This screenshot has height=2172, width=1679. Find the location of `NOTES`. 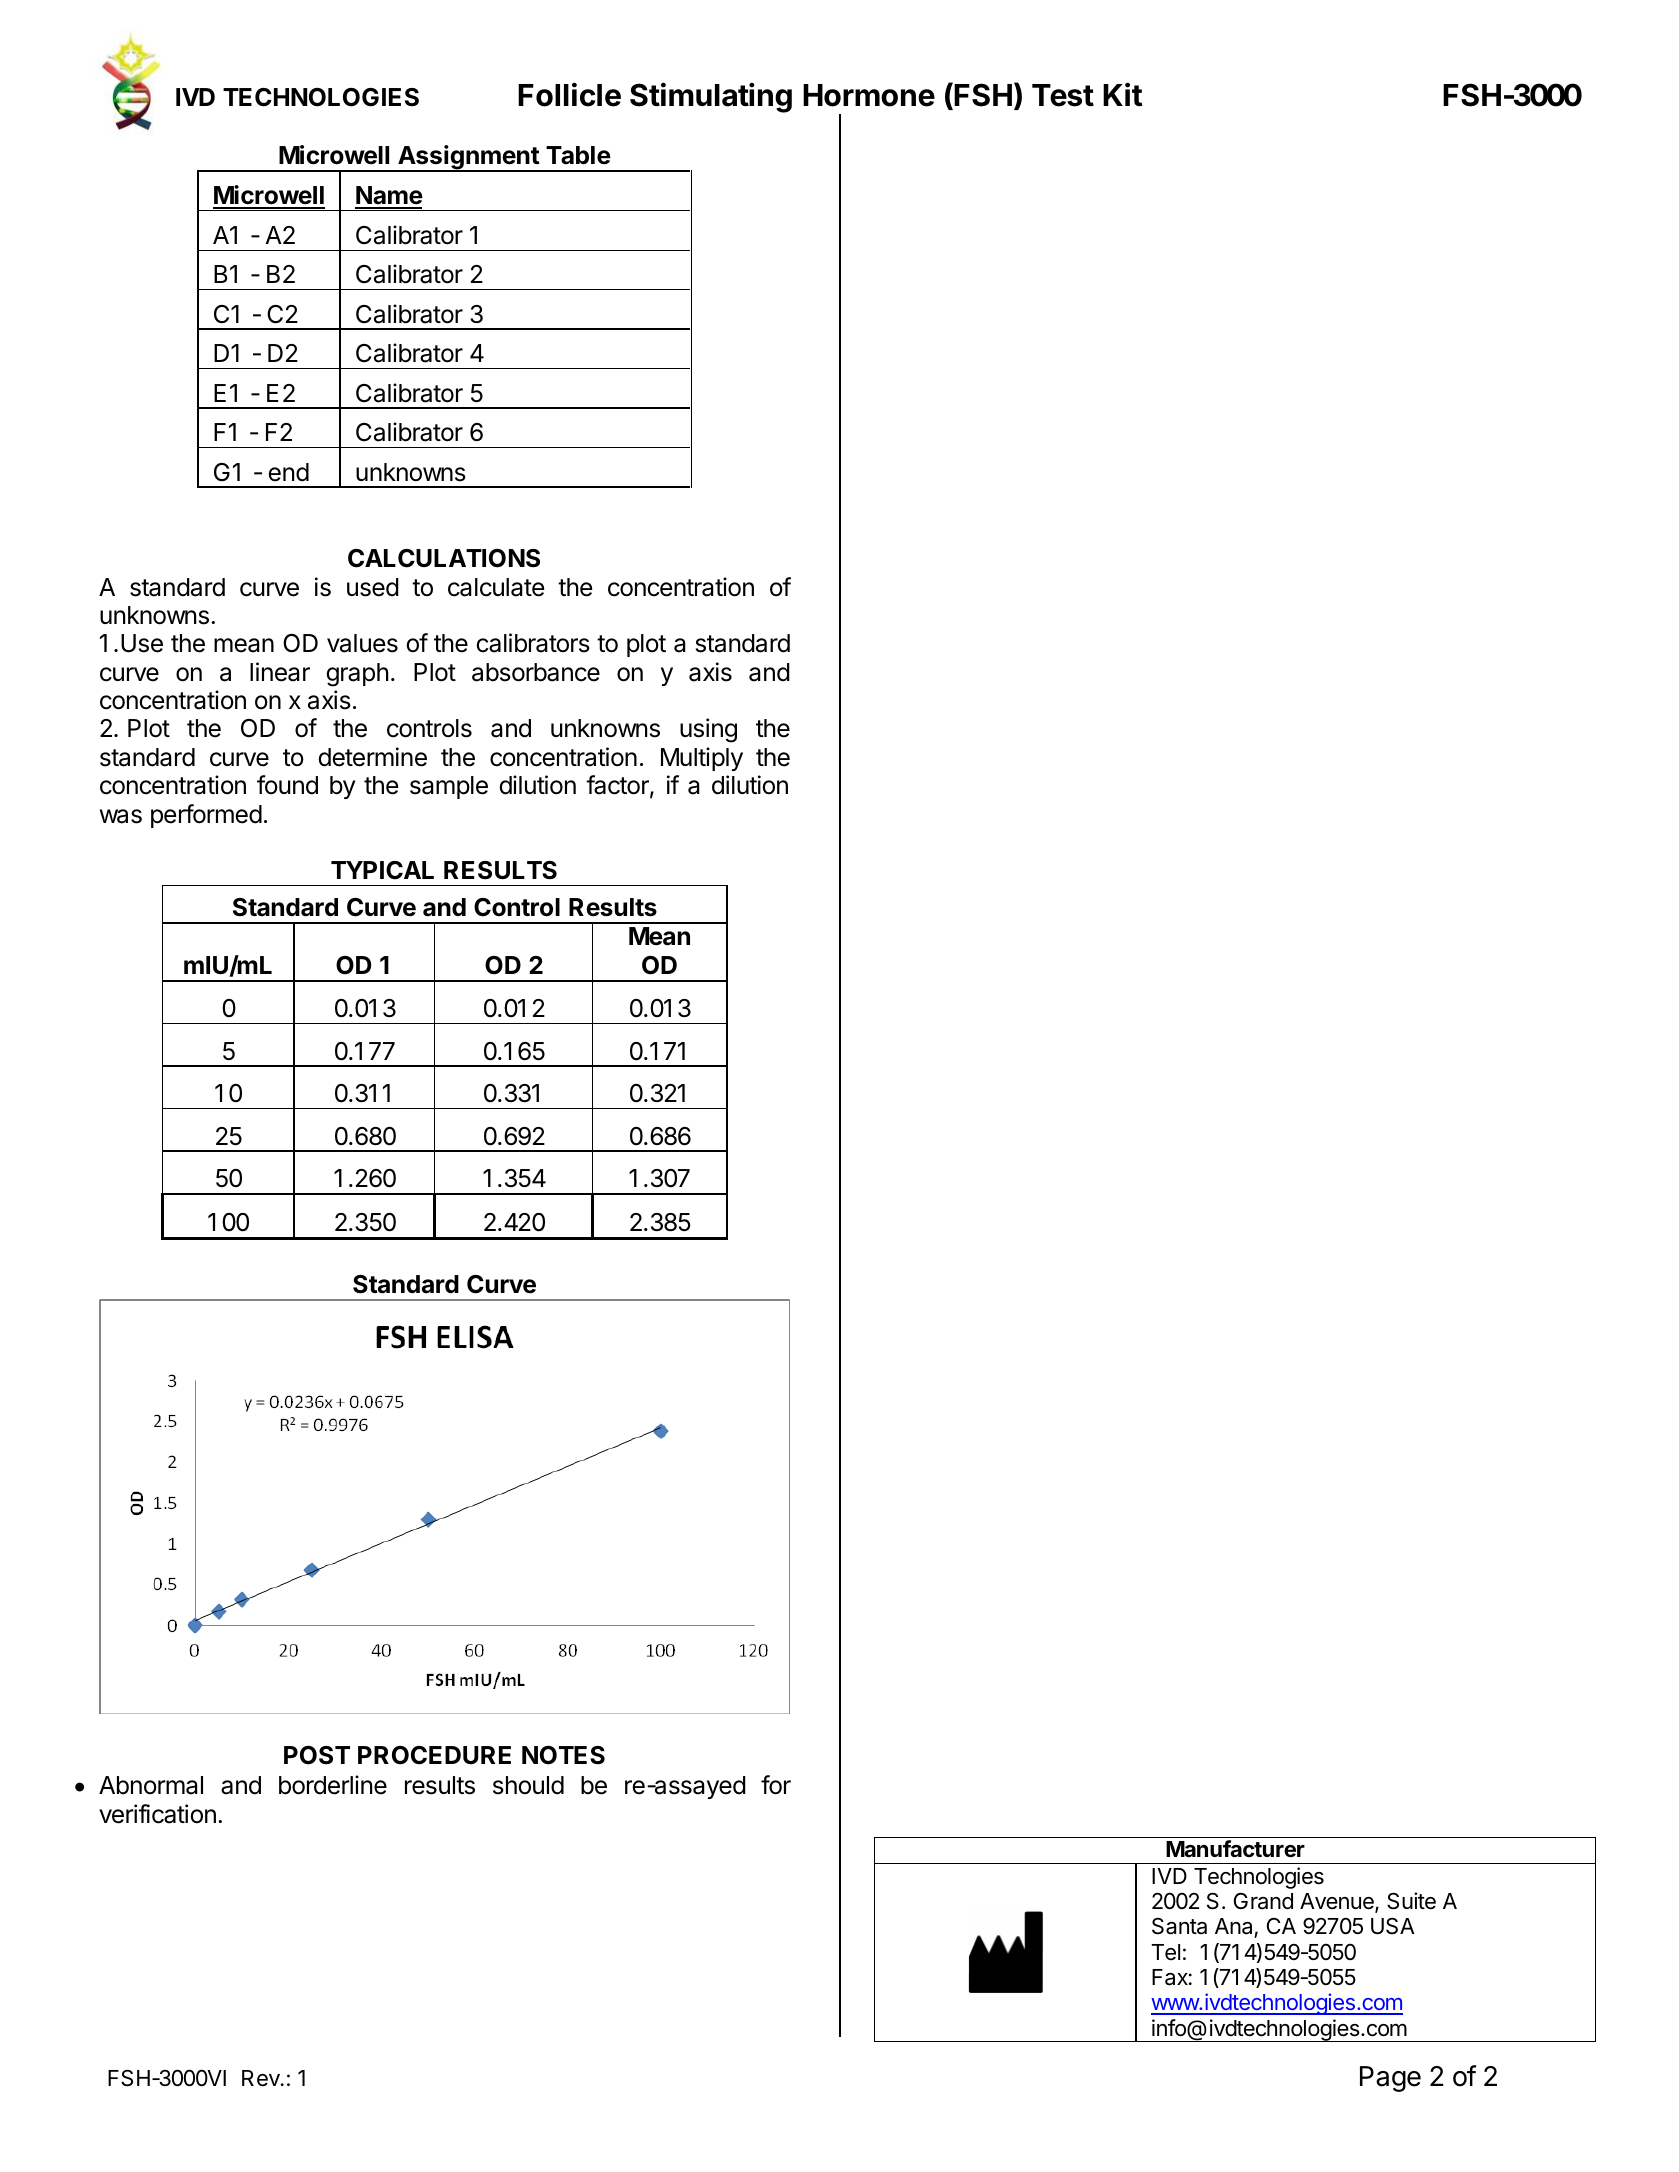

NOTES is located at coordinates (563, 1755).
